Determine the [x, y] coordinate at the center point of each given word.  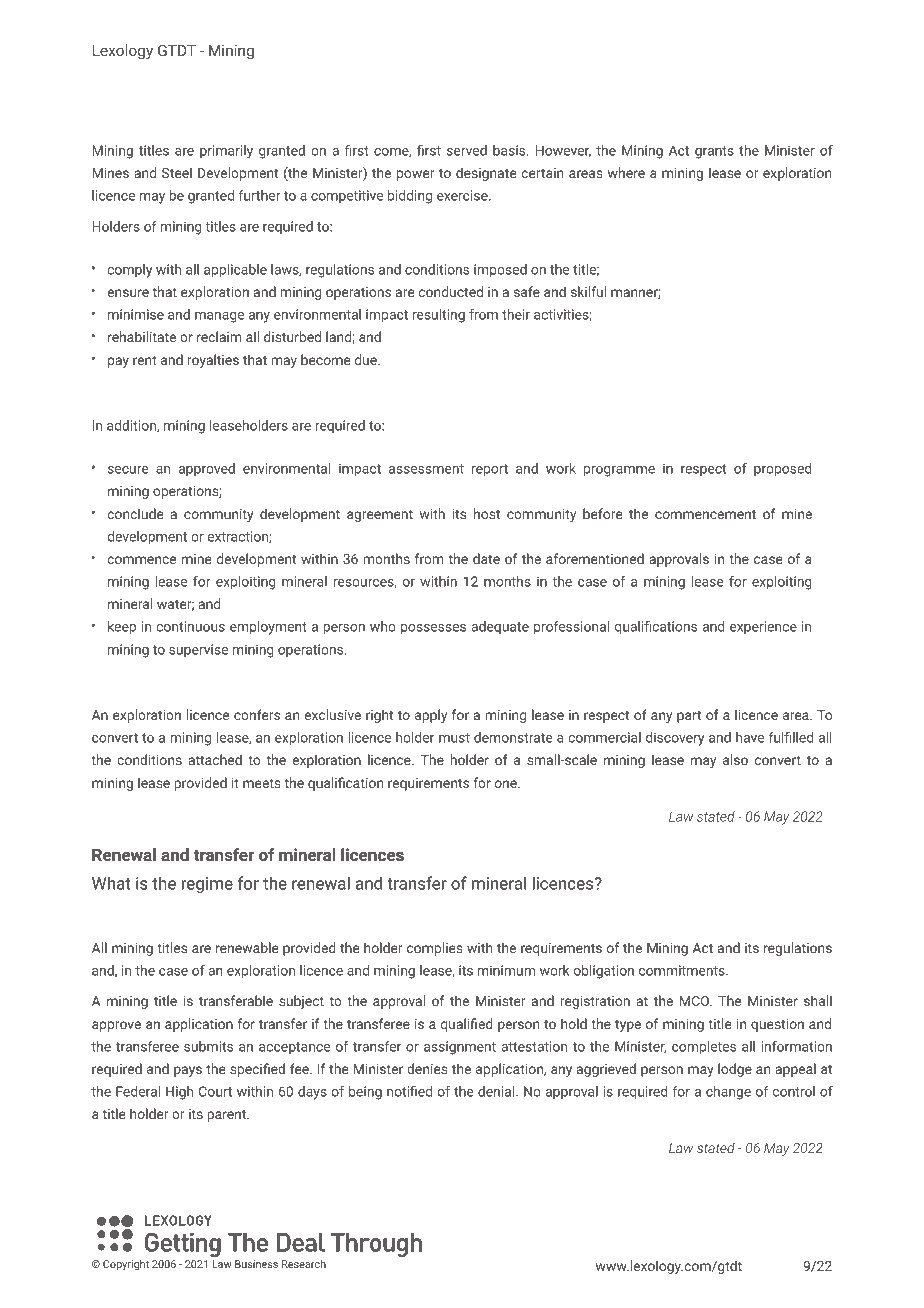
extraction [239, 537]
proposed [783, 470]
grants [714, 152]
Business [256, 1264]
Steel [177, 172]
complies [435, 949]
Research [304, 1264]
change [728, 1093]
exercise [463, 195]
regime [207, 885]
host [487, 513]
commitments [682, 970]
